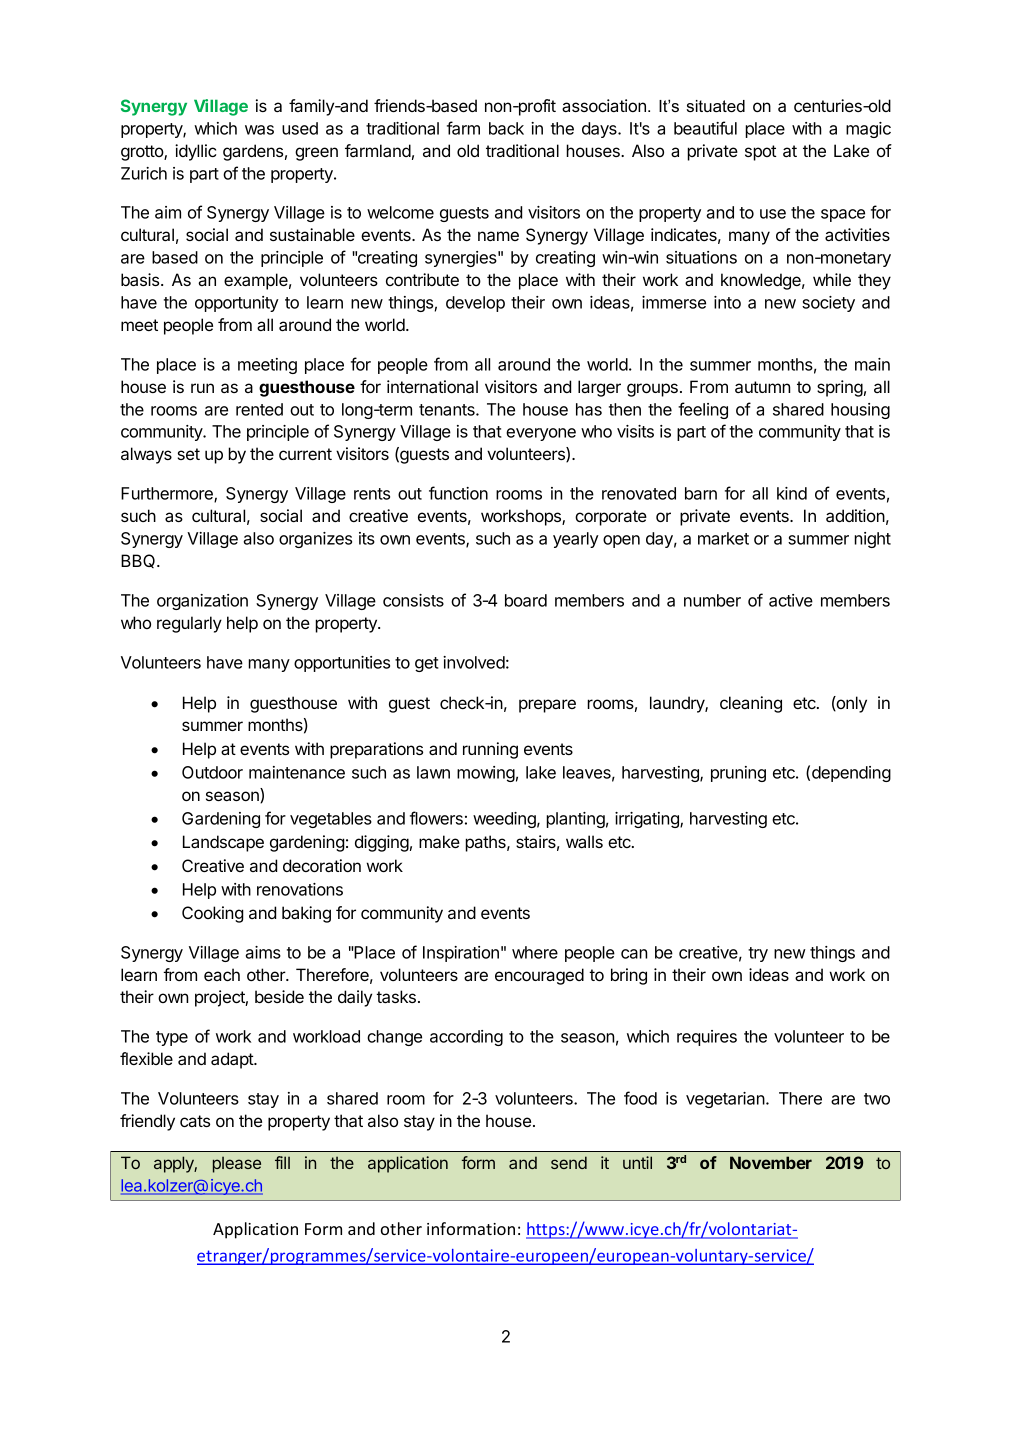 Image resolution: width=1011 pixels, height=1429 pixels. What do you see at coordinates (761, 153) in the page?
I see `spot` at bounding box center [761, 153].
